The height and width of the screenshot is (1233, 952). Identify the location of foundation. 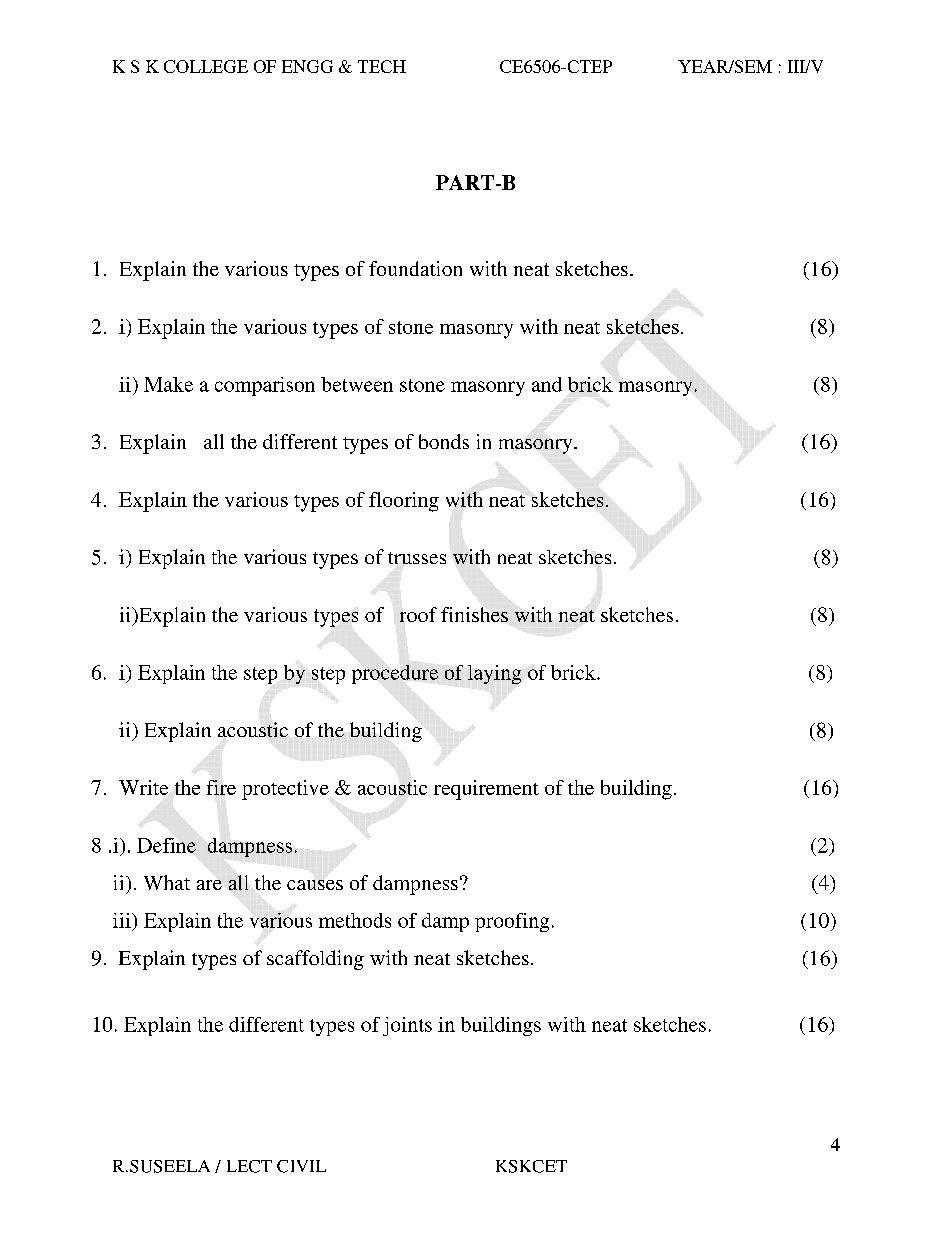
(415, 268).
